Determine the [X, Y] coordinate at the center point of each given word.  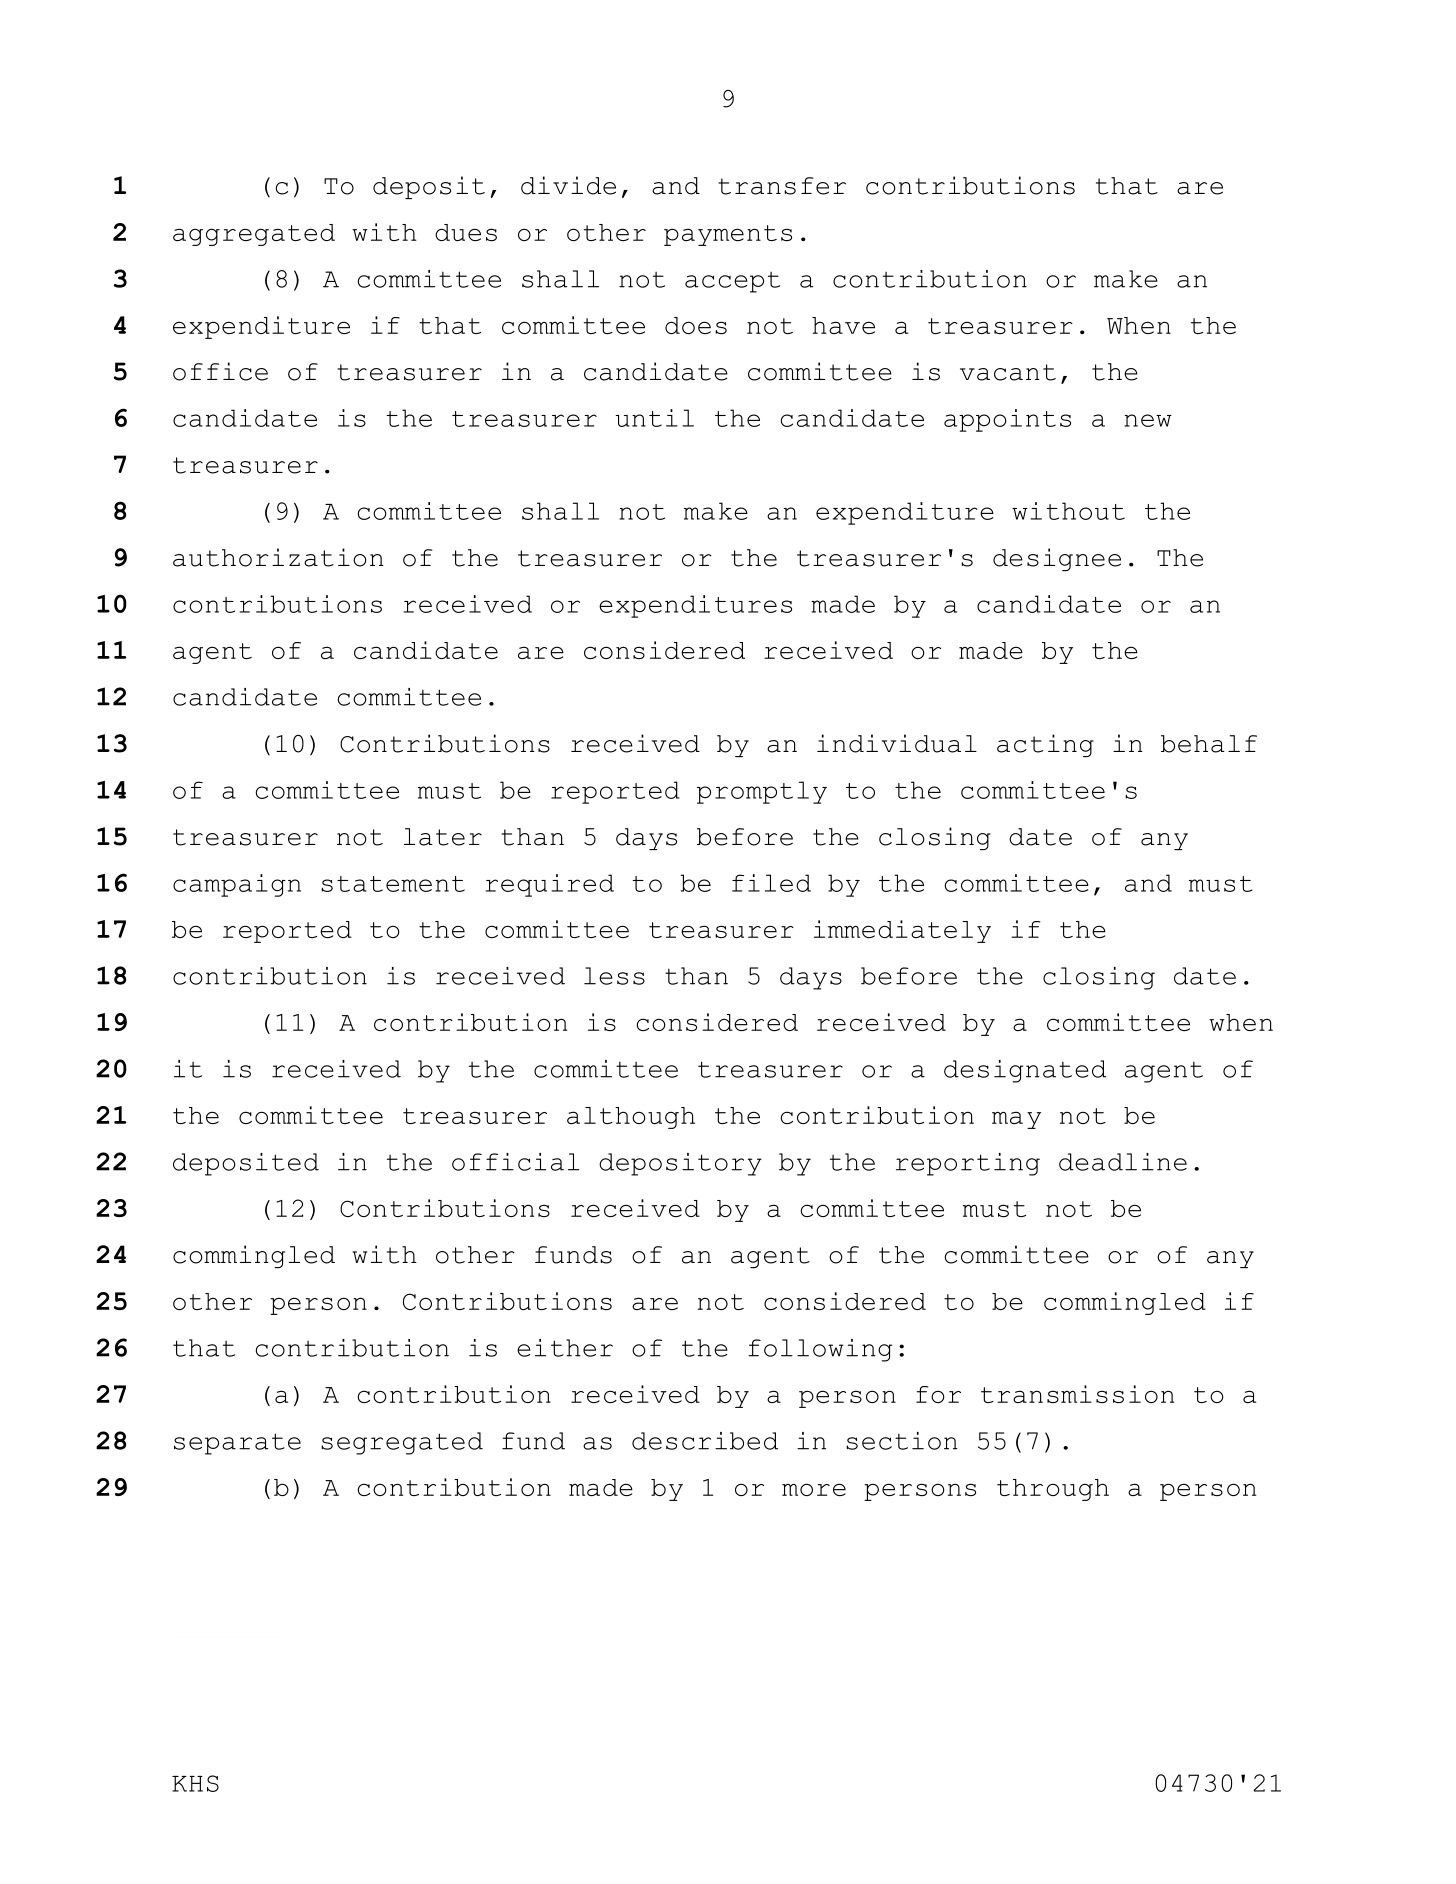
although [631, 1118]
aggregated [254, 235]
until [655, 418]
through [1053, 1490]
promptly [762, 792]
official [515, 1162]
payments [728, 235]
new [1148, 420]
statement [393, 884]
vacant [1008, 372]
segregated [402, 1443]
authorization [278, 557]
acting [1045, 745]
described [705, 1441]
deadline [1123, 1162]
